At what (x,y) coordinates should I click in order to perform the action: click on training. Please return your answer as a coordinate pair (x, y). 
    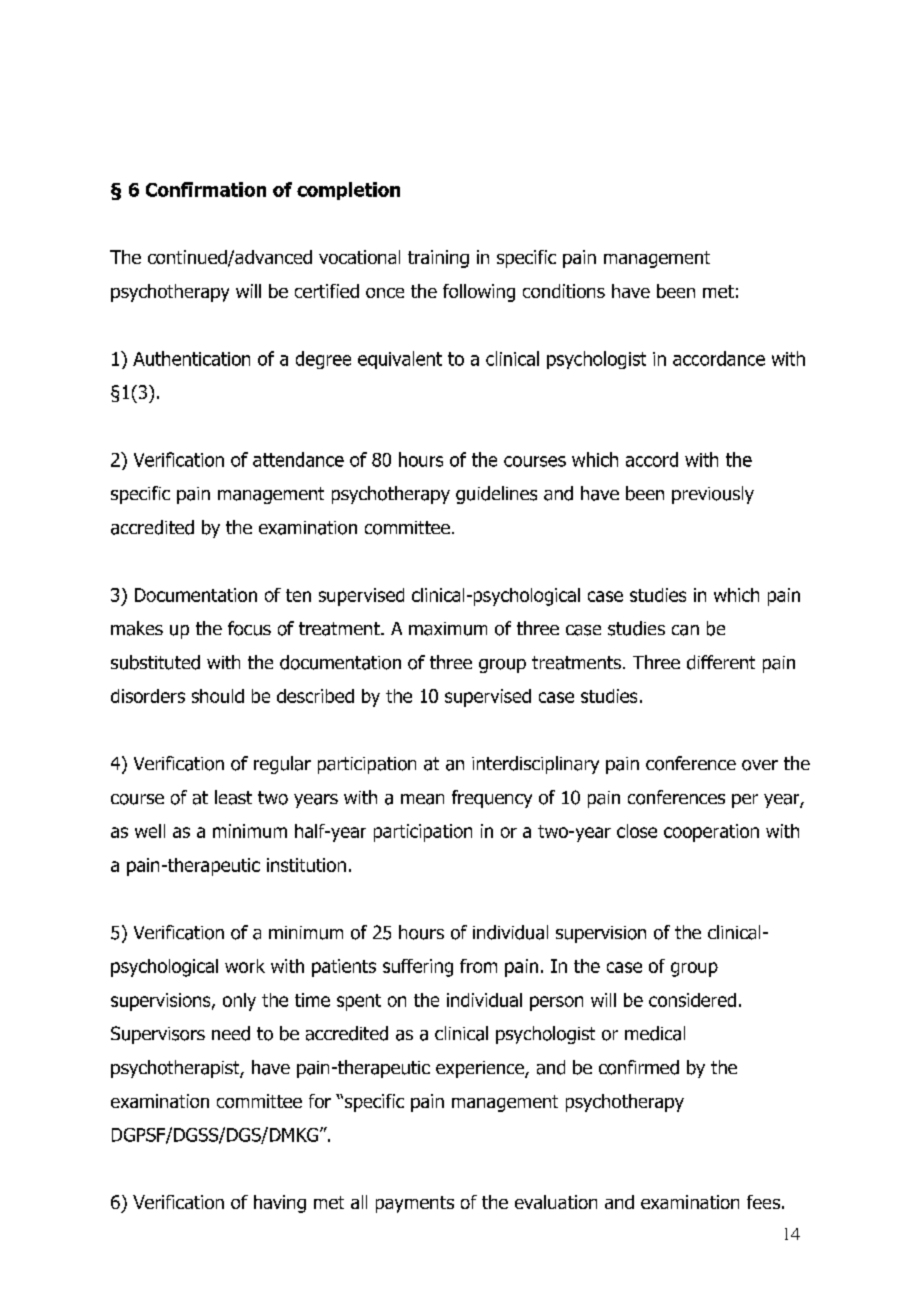
    Looking at the image, I should click on (438, 259).
